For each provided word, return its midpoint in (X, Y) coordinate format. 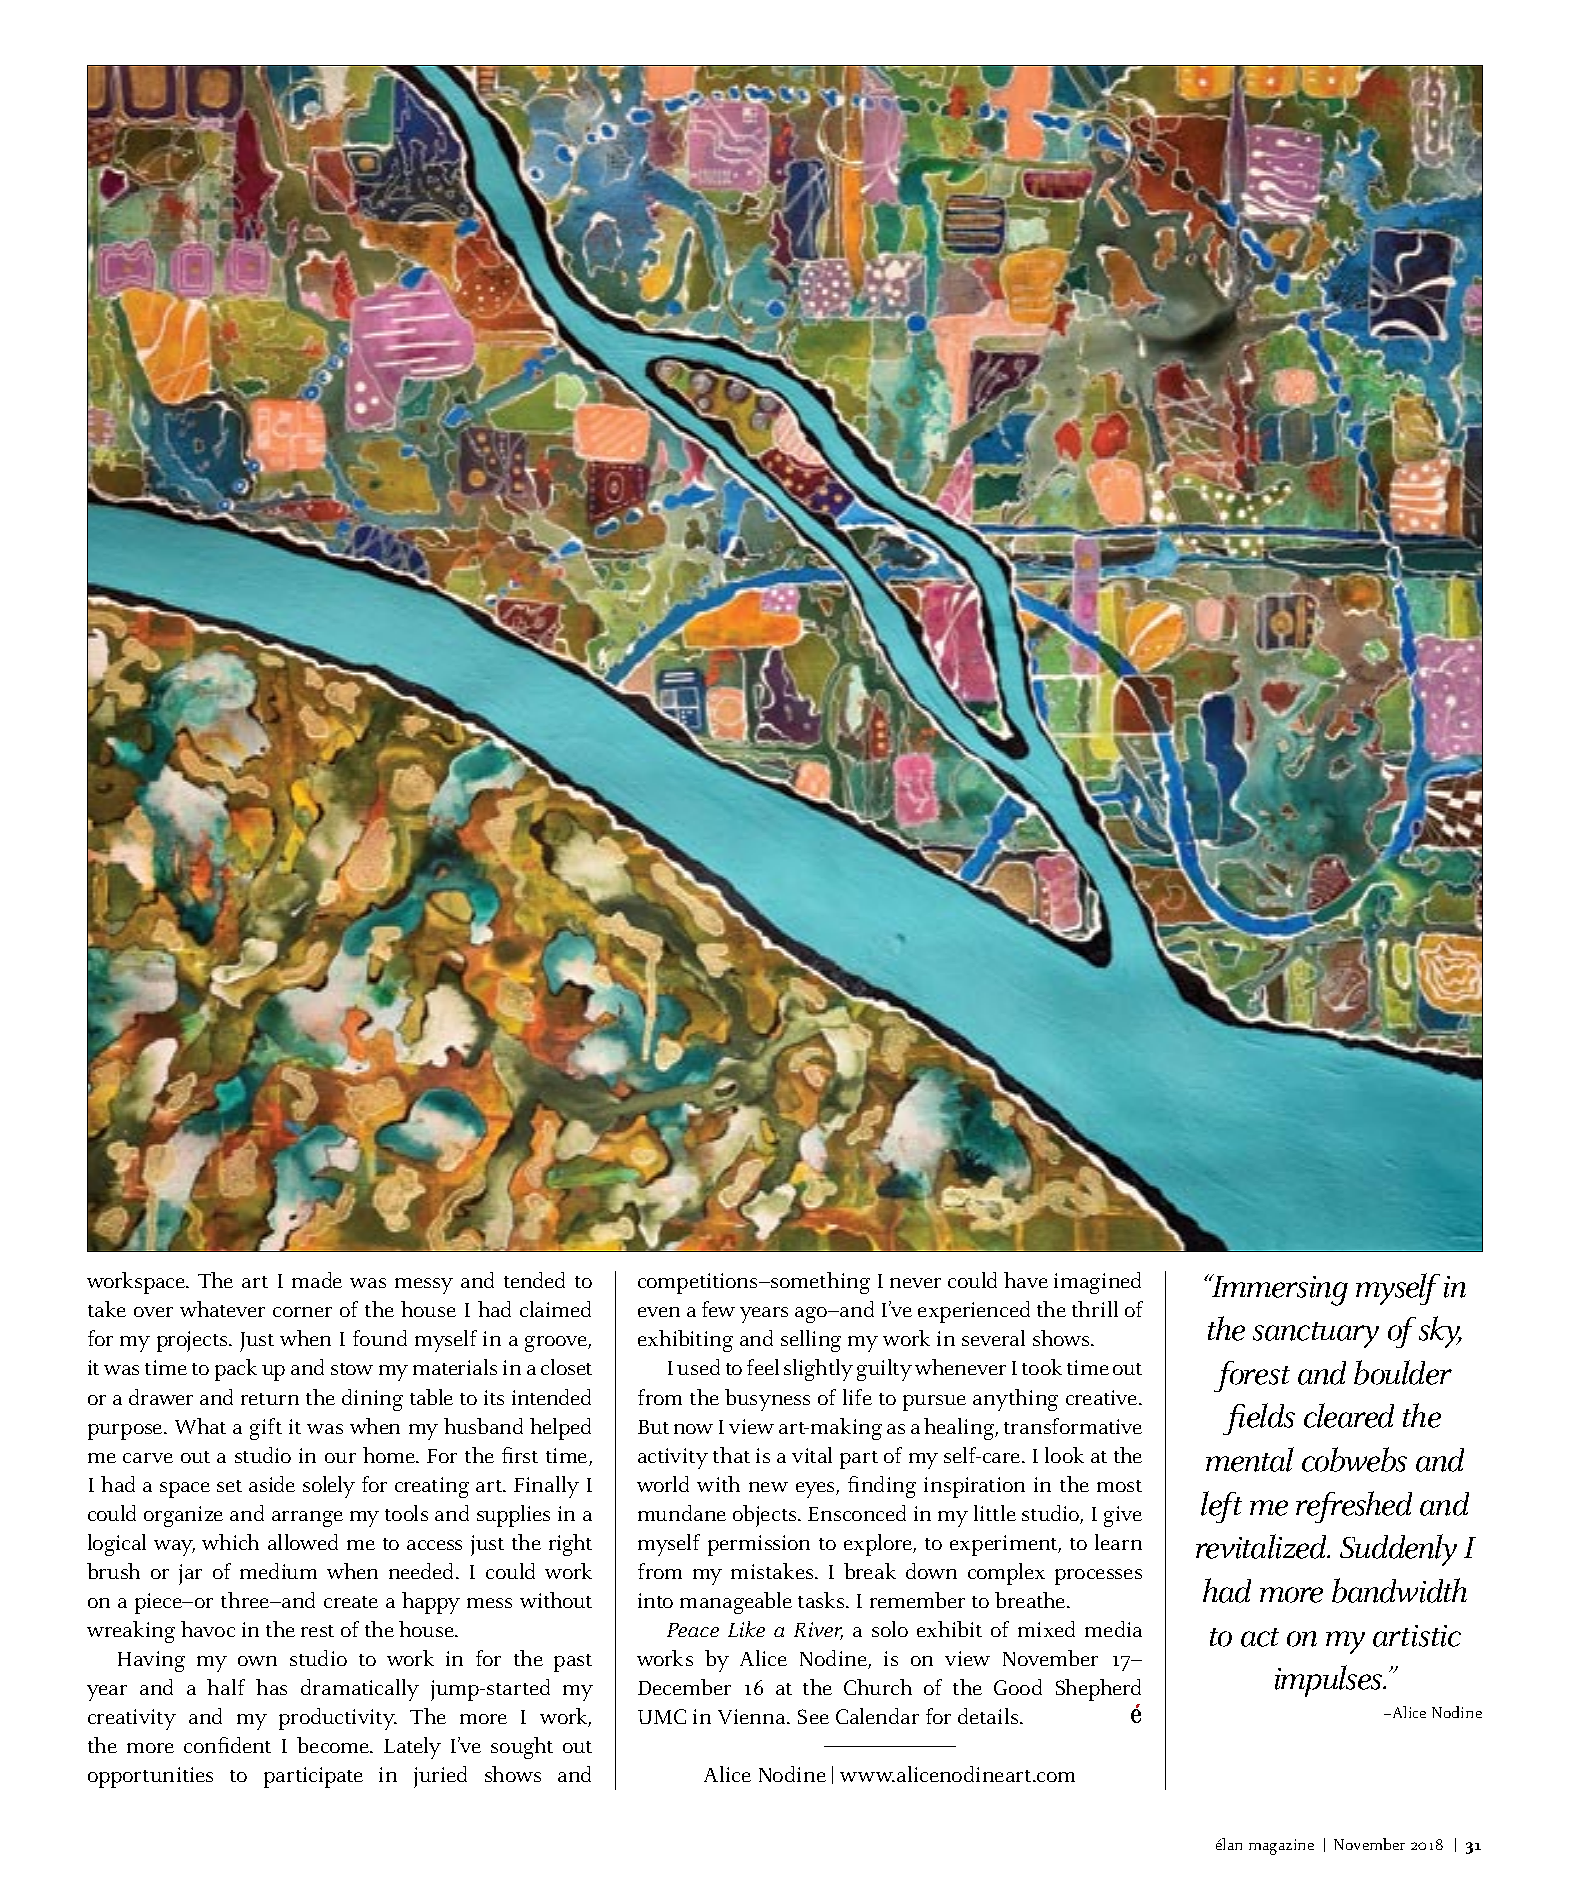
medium (278, 1571)
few (718, 1309)
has (271, 1687)
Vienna (753, 1716)
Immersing (1278, 1290)
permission (759, 1545)
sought (522, 1748)
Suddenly (1398, 1550)
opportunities (150, 1777)
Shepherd (1098, 1690)
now (693, 1429)
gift (266, 1429)
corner (302, 1312)
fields (1259, 1419)
